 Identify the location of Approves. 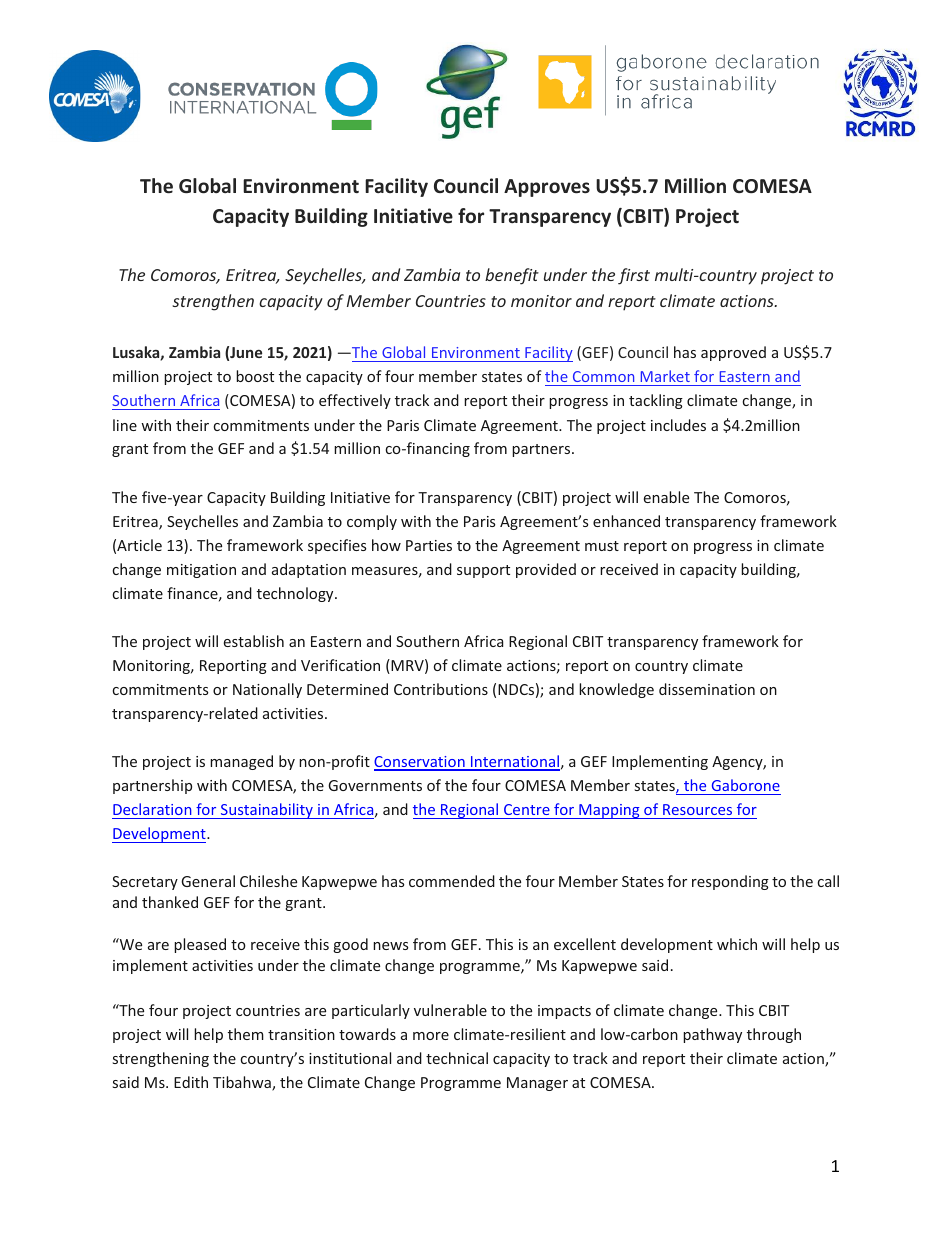
(547, 188).
